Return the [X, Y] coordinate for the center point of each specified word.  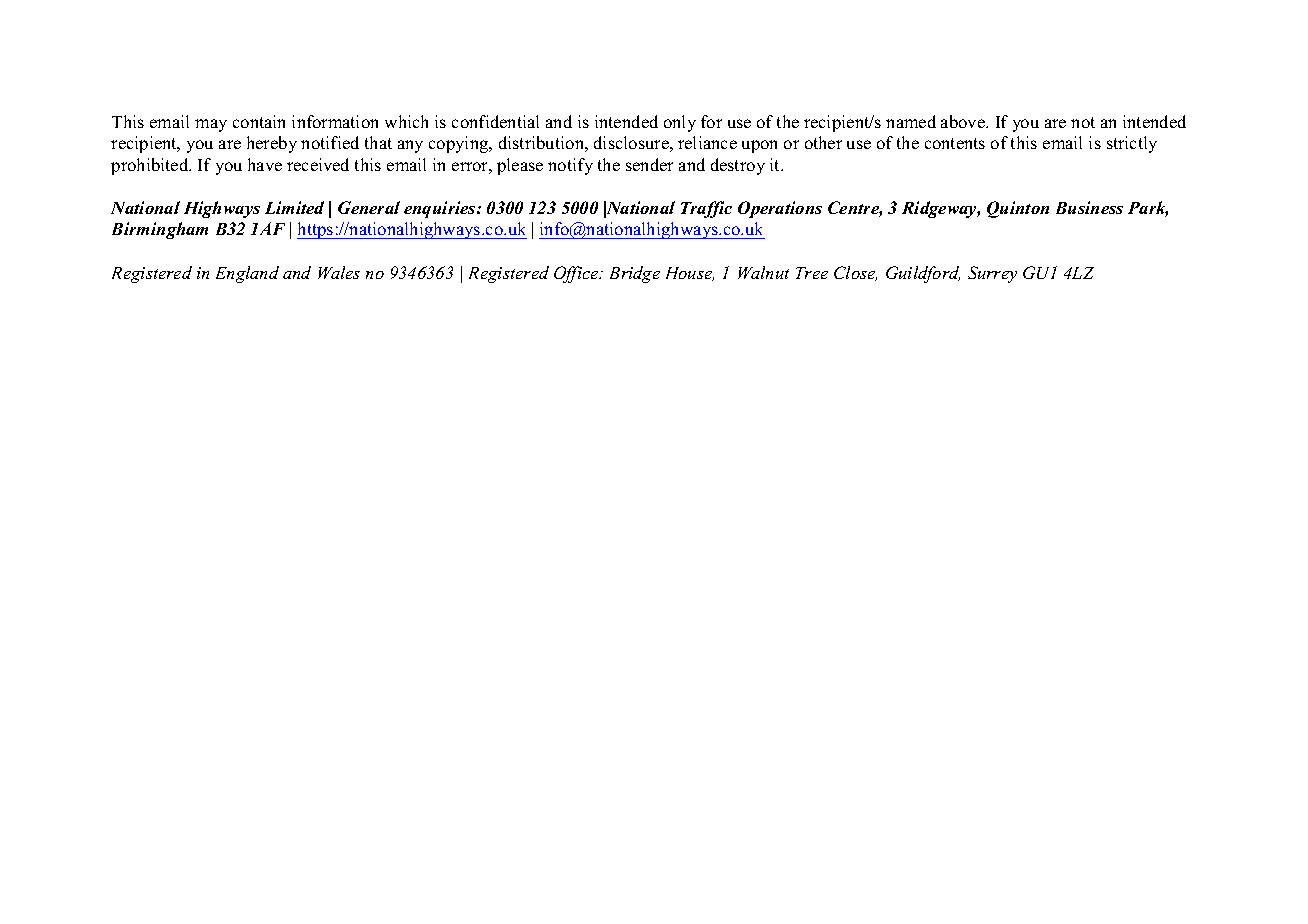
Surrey [992, 274]
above [964, 121]
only [680, 123]
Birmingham [160, 230]
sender [649, 164]
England [247, 274]
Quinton [1018, 209]
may [211, 125]
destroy [738, 166]
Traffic [706, 209]
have [265, 164]
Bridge [635, 274]
